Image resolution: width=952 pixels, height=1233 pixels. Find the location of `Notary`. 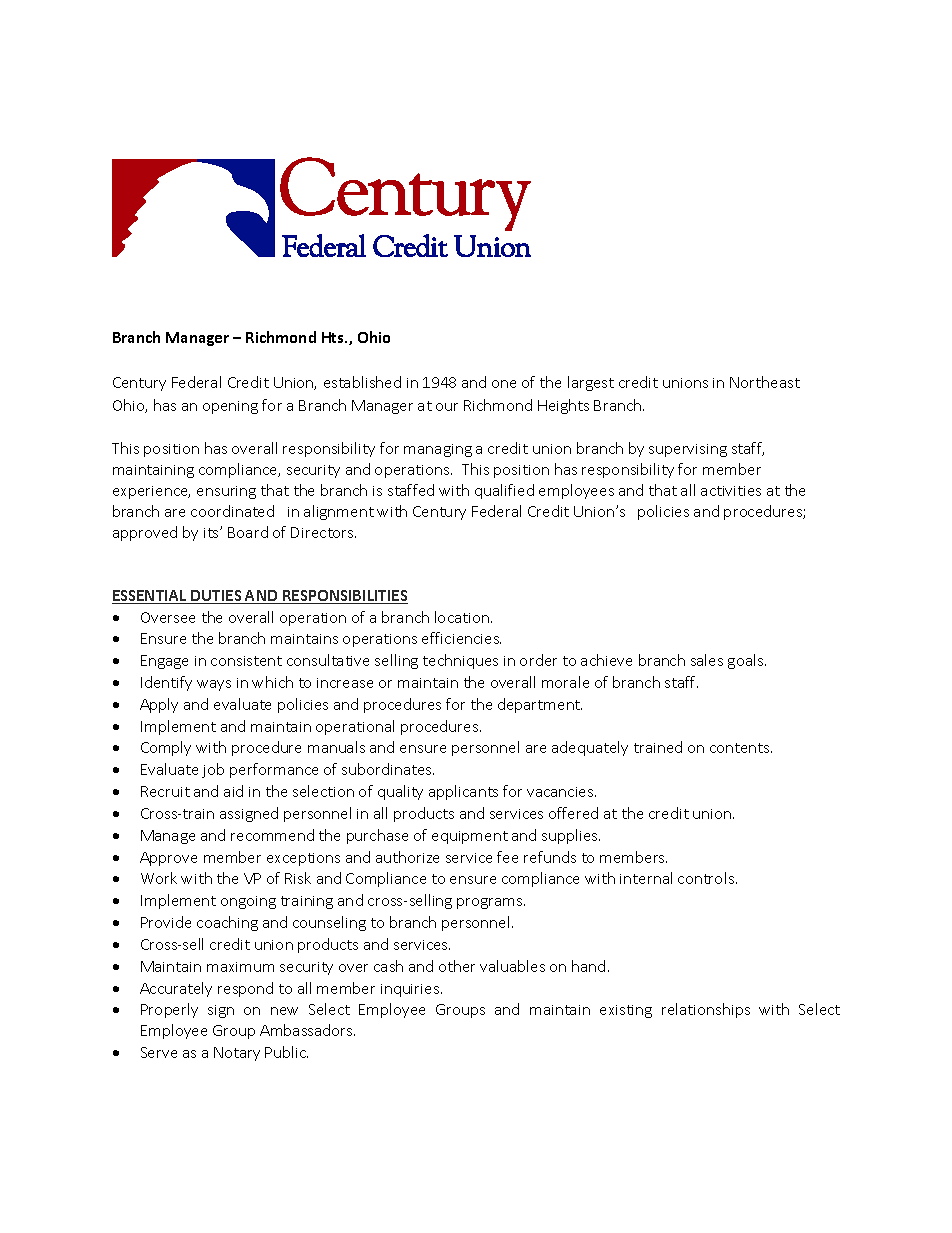

Notary is located at coordinates (237, 1054).
